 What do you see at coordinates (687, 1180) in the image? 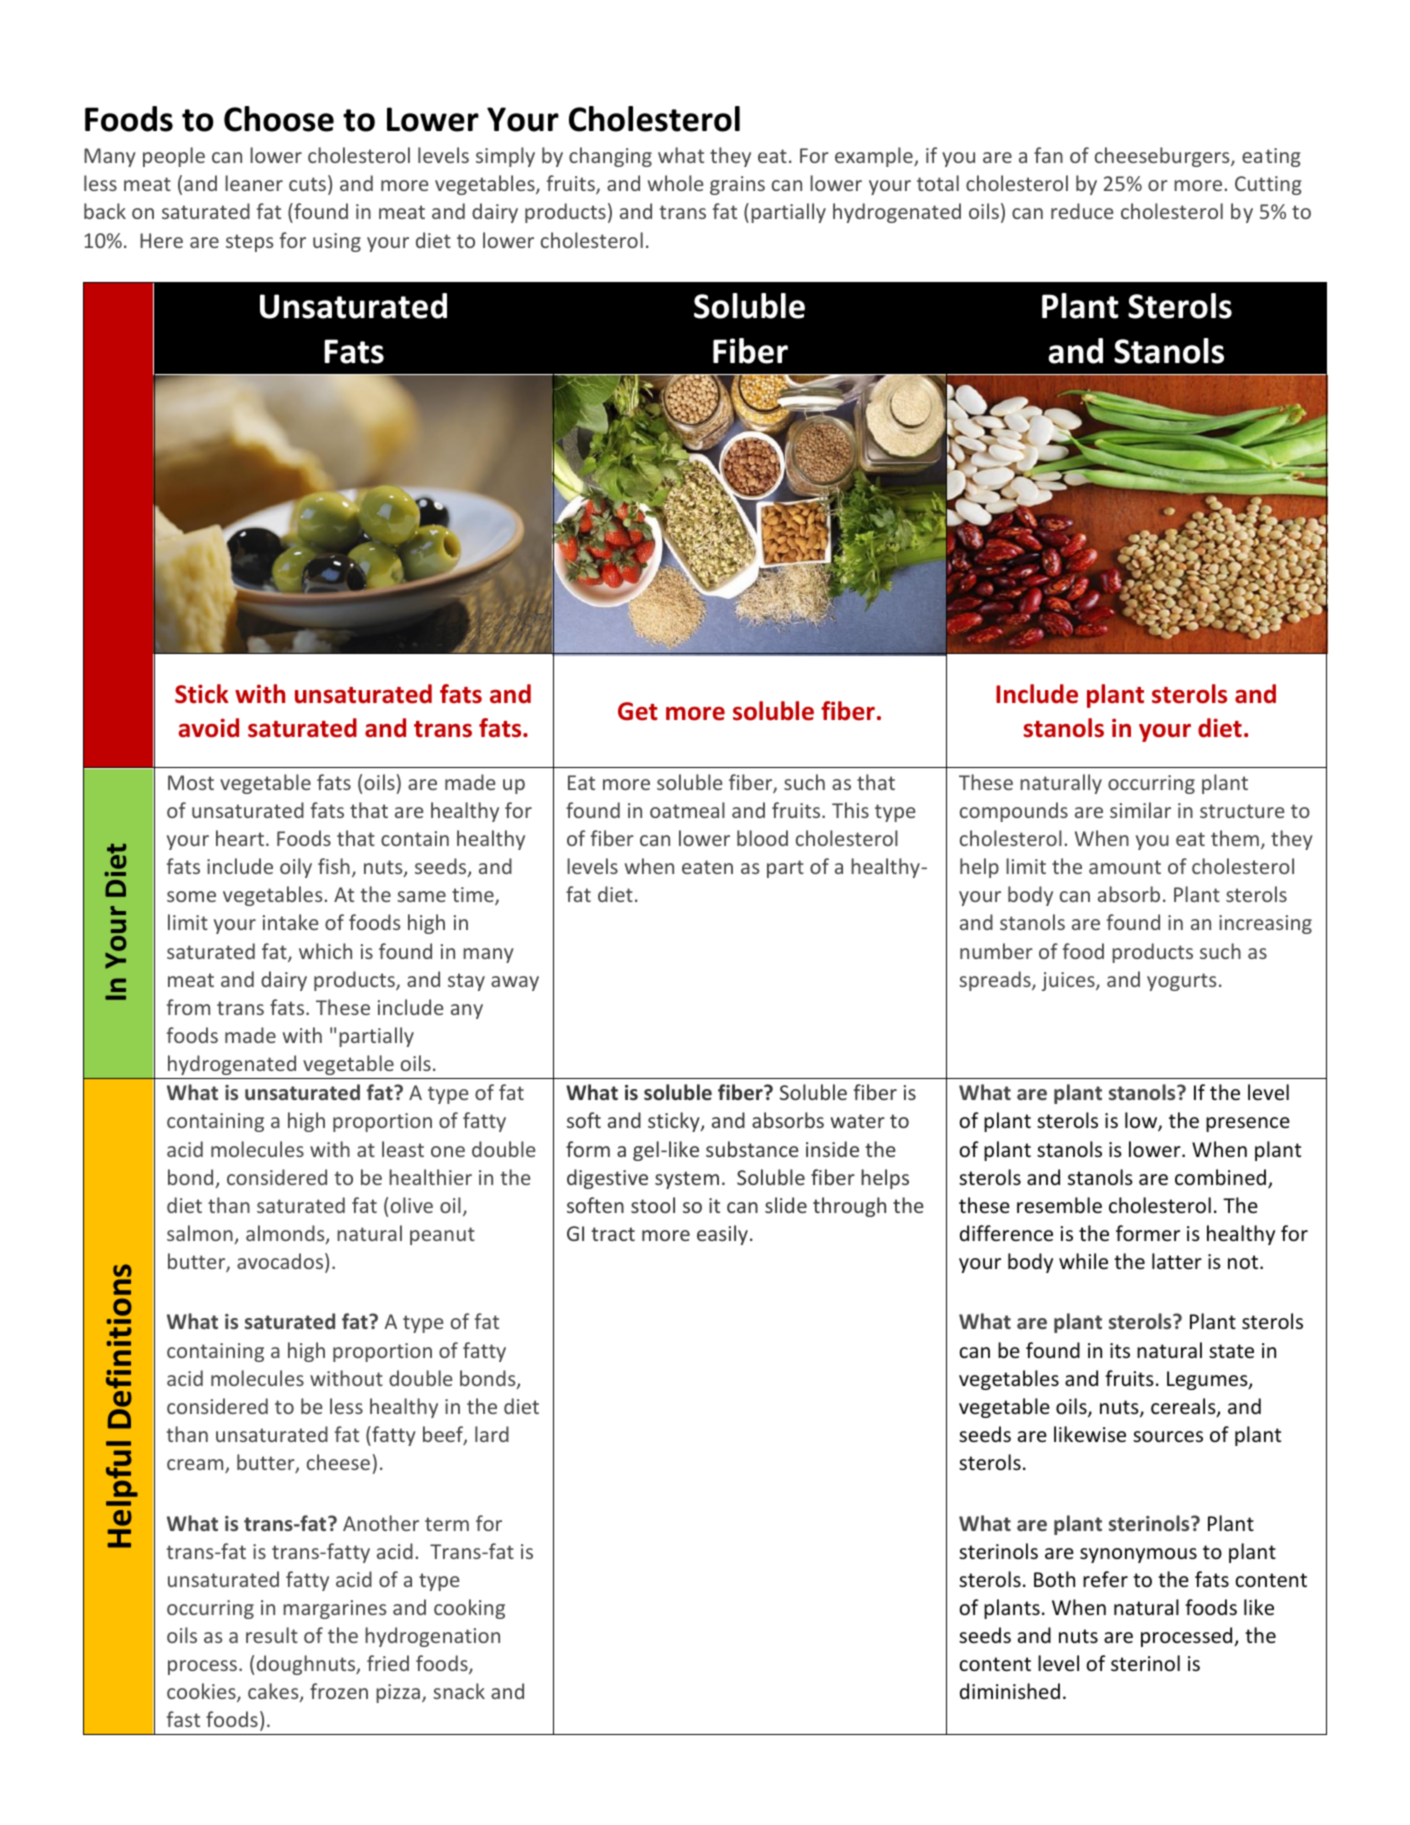
I see `system` at bounding box center [687, 1180].
